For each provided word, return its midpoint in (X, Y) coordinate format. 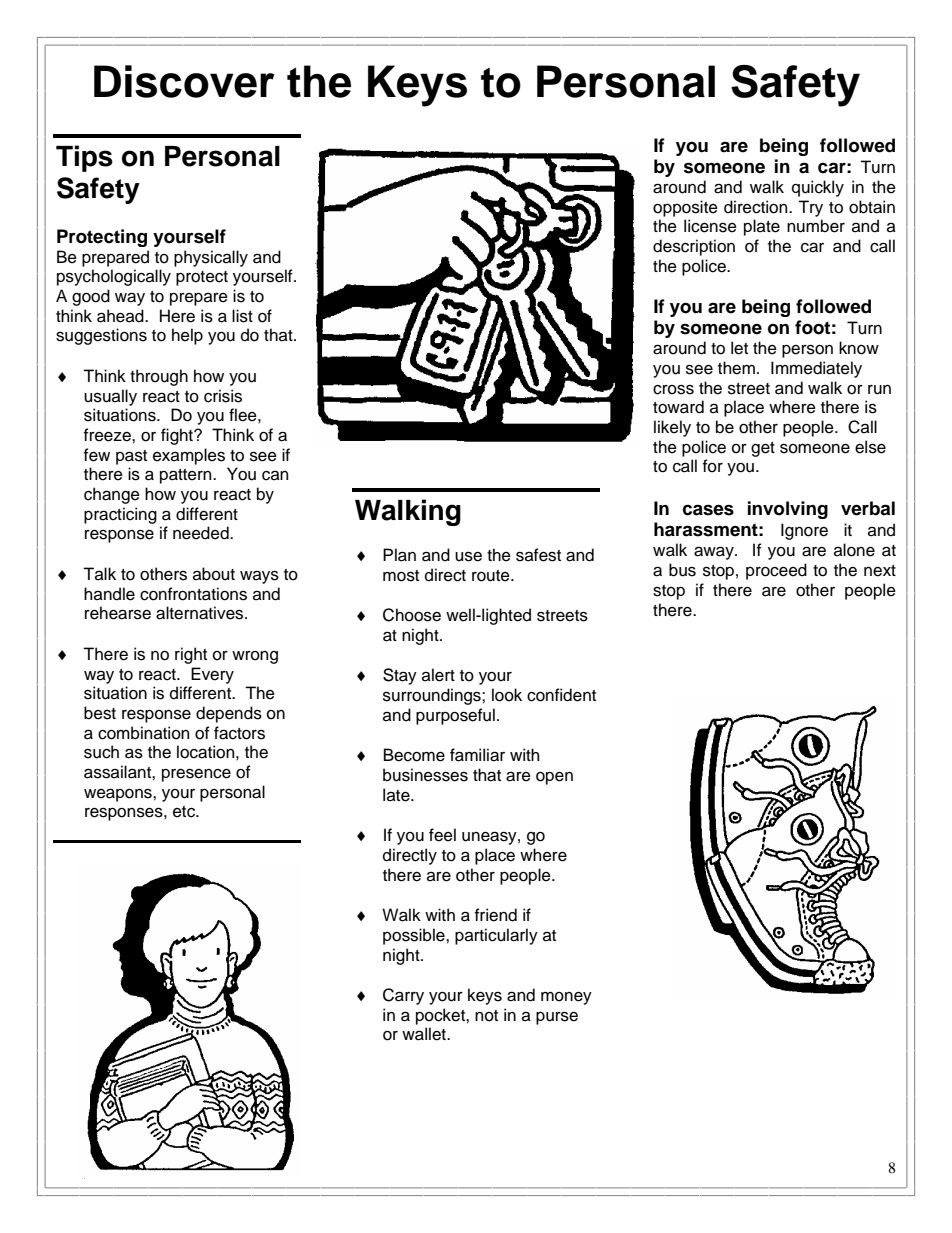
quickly (818, 188)
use (468, 556)
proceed (776, 571)
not (486, 1016)
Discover (184, 81)
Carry (403, 996)
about (214, 574)
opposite (685, 208)
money (566, 998)
